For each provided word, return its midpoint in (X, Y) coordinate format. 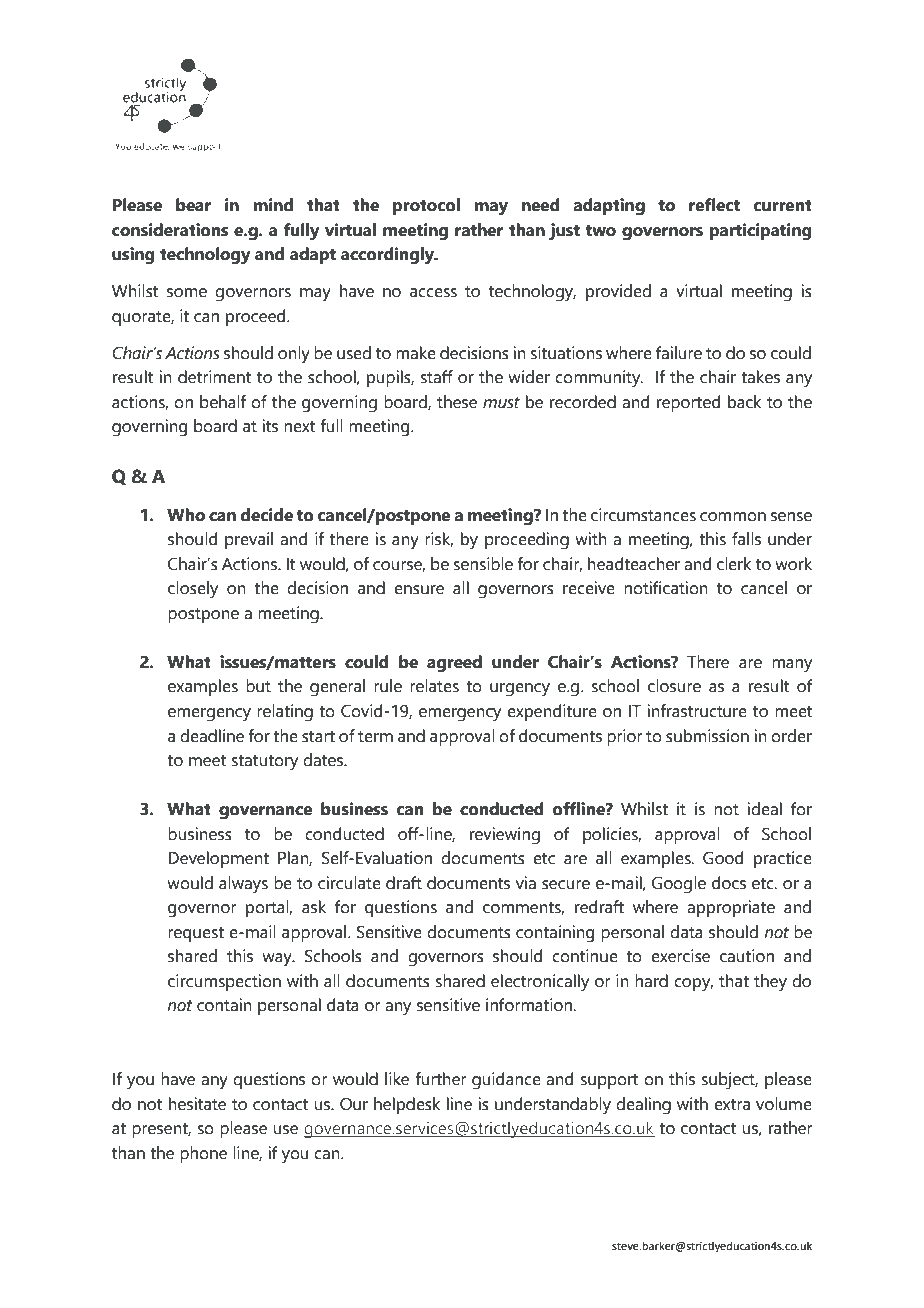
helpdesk (407, 1105)
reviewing (505, 836)
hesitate (197, 1104)
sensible (483, 564)
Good (723, 858)
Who (186, 515)
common (733, 517)
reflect (714, 205)
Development (218, 859)
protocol (426, 206)
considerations (170, 230)
